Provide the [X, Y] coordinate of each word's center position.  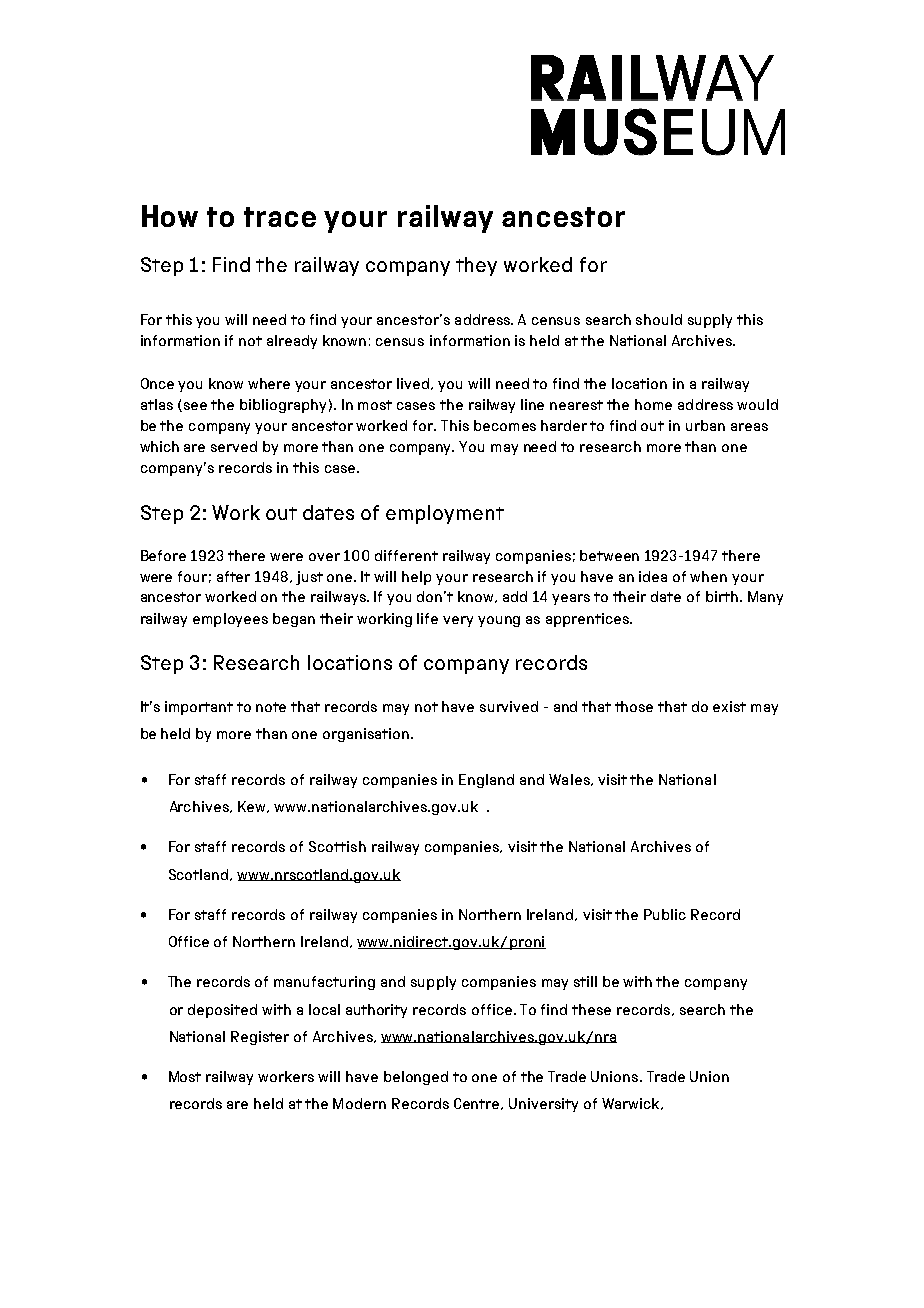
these [591, 1009]
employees [230, 620]
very [458, 621]
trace [280, 217]
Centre [478, 1104]
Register [260, 1038]
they [476, 266]
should [659, 319]
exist [729, 706]
